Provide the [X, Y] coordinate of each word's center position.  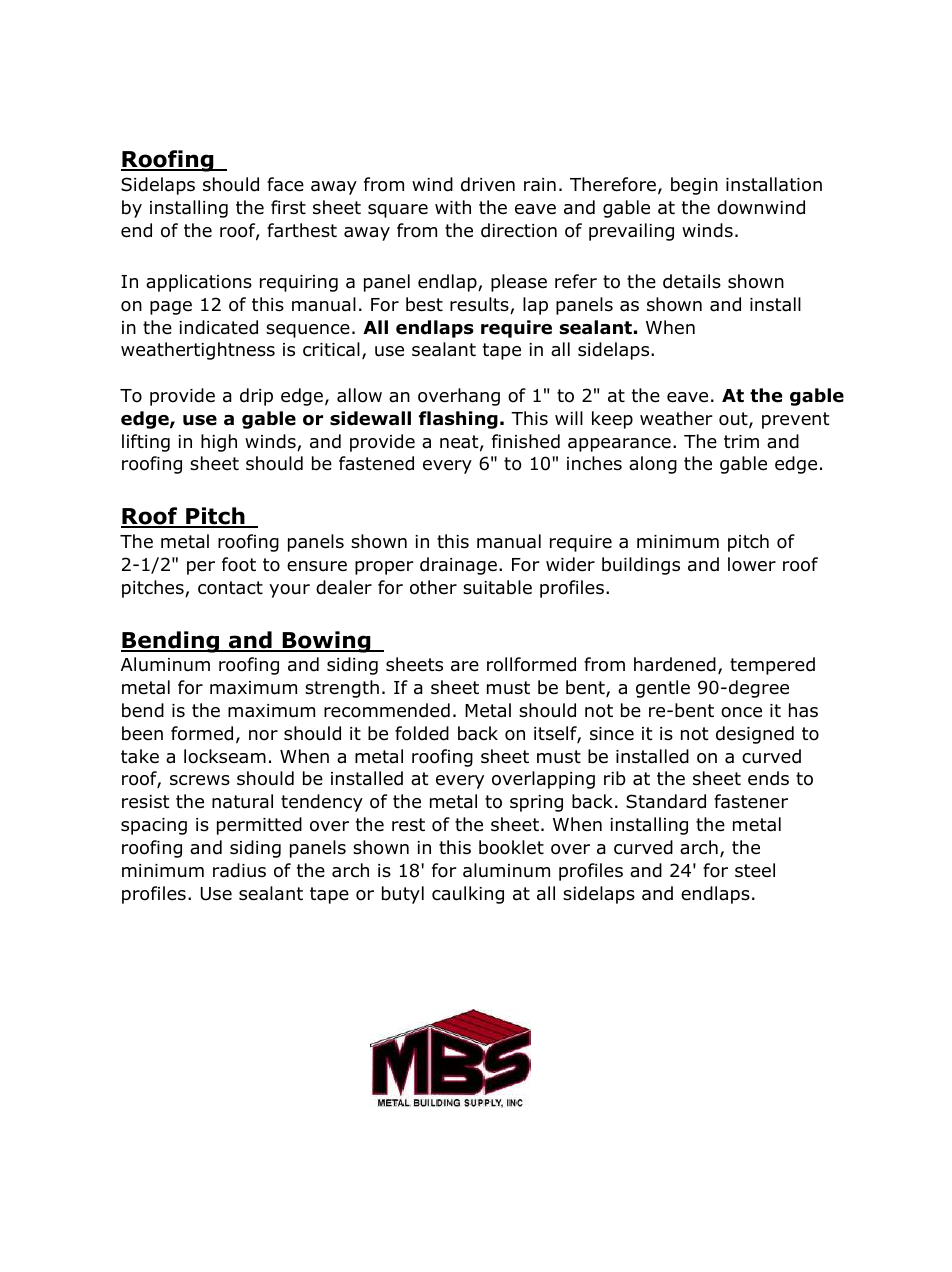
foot [239, 564]
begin [694, 186]
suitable [497, 587]
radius [239, 870]
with [453, 207]
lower [752, 564]
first [288, 207]
